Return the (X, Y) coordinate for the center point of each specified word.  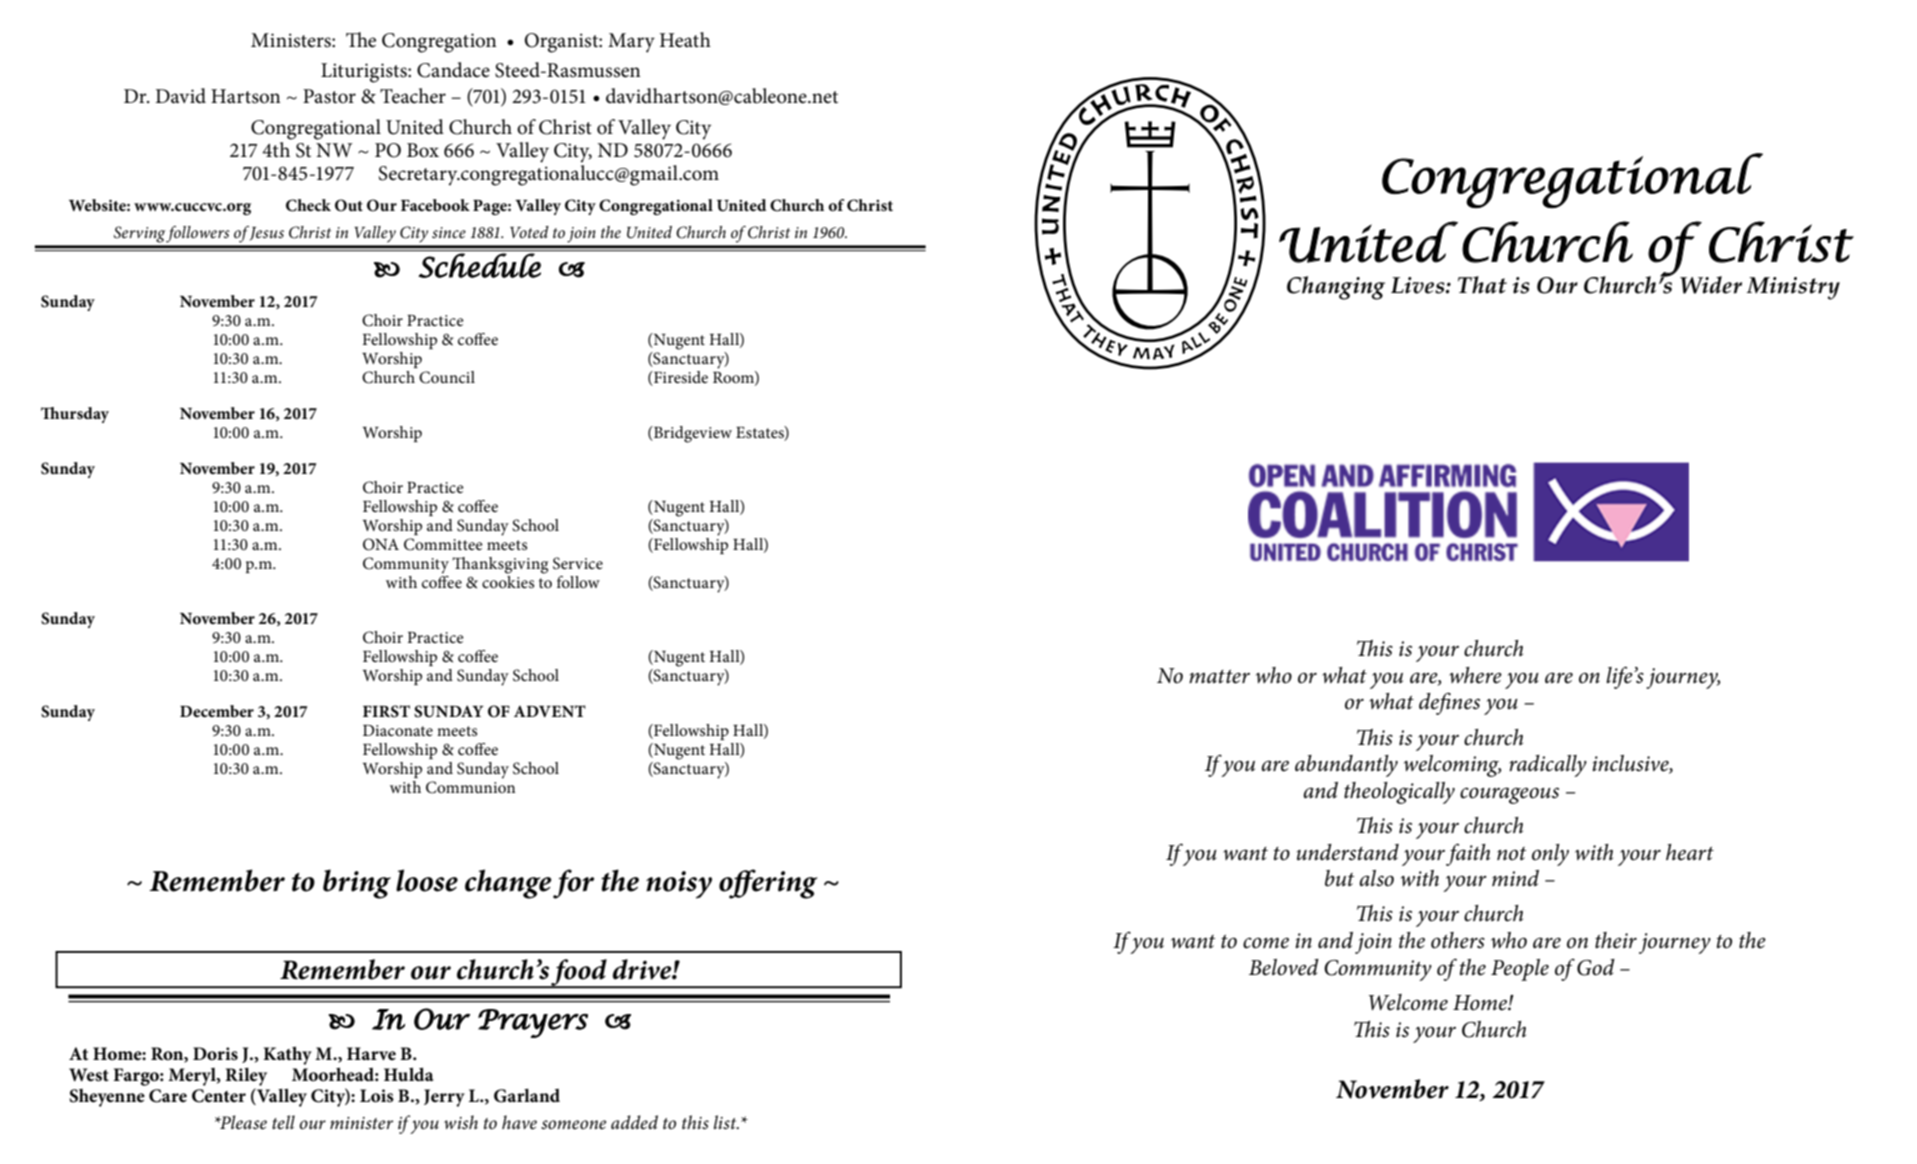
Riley (246, 1076)
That (1482, 285)
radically (1548, 766)
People (1520, 970)
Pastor (329, 96)
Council (447, 377)
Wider (1711, 285)
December (217, 711)
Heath (685, 40)
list (726, 1122)
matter (1219, 677)
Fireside (680, 377)
